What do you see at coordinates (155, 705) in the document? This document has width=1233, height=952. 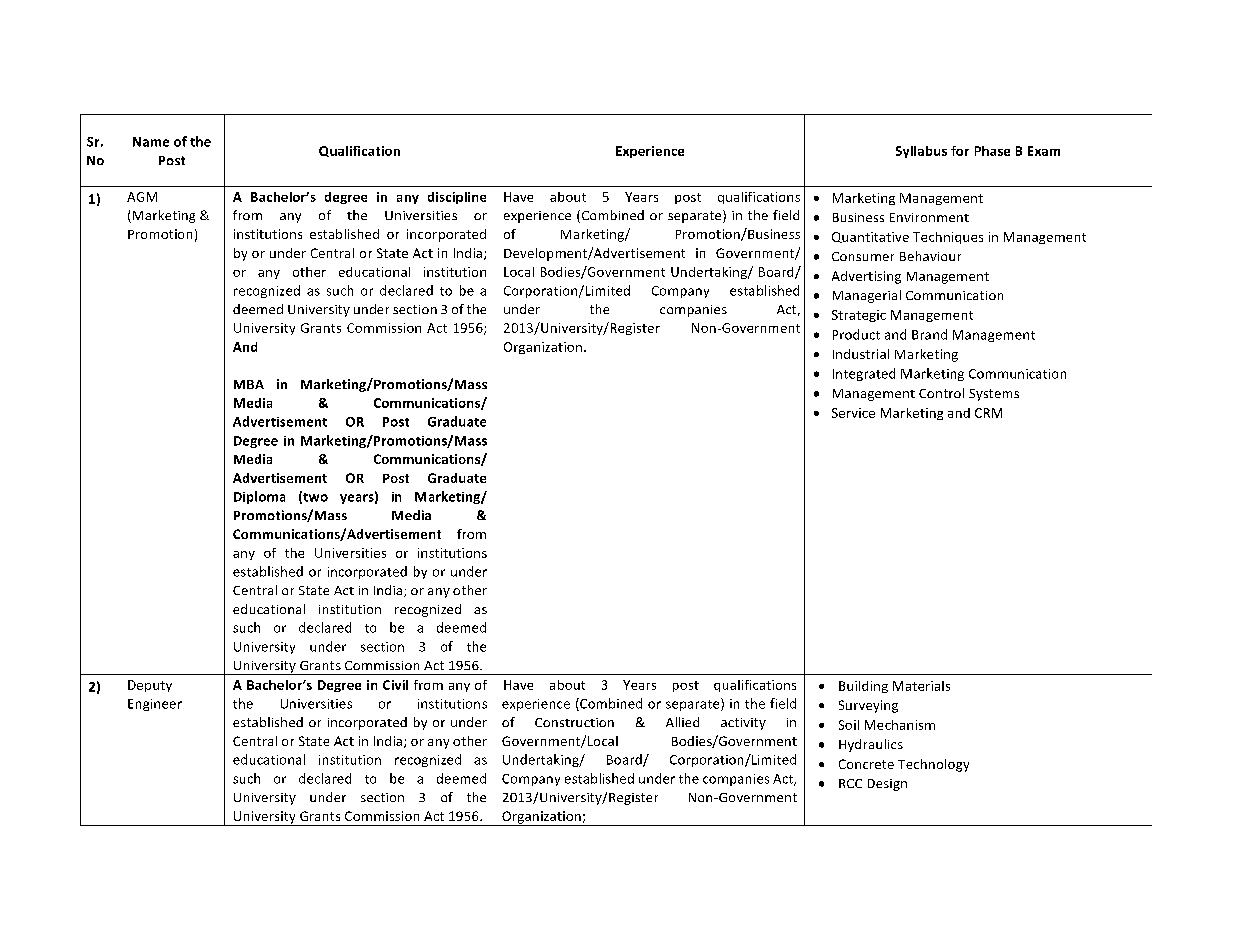 I see `Engineer` at bounding box center [155, 705].
